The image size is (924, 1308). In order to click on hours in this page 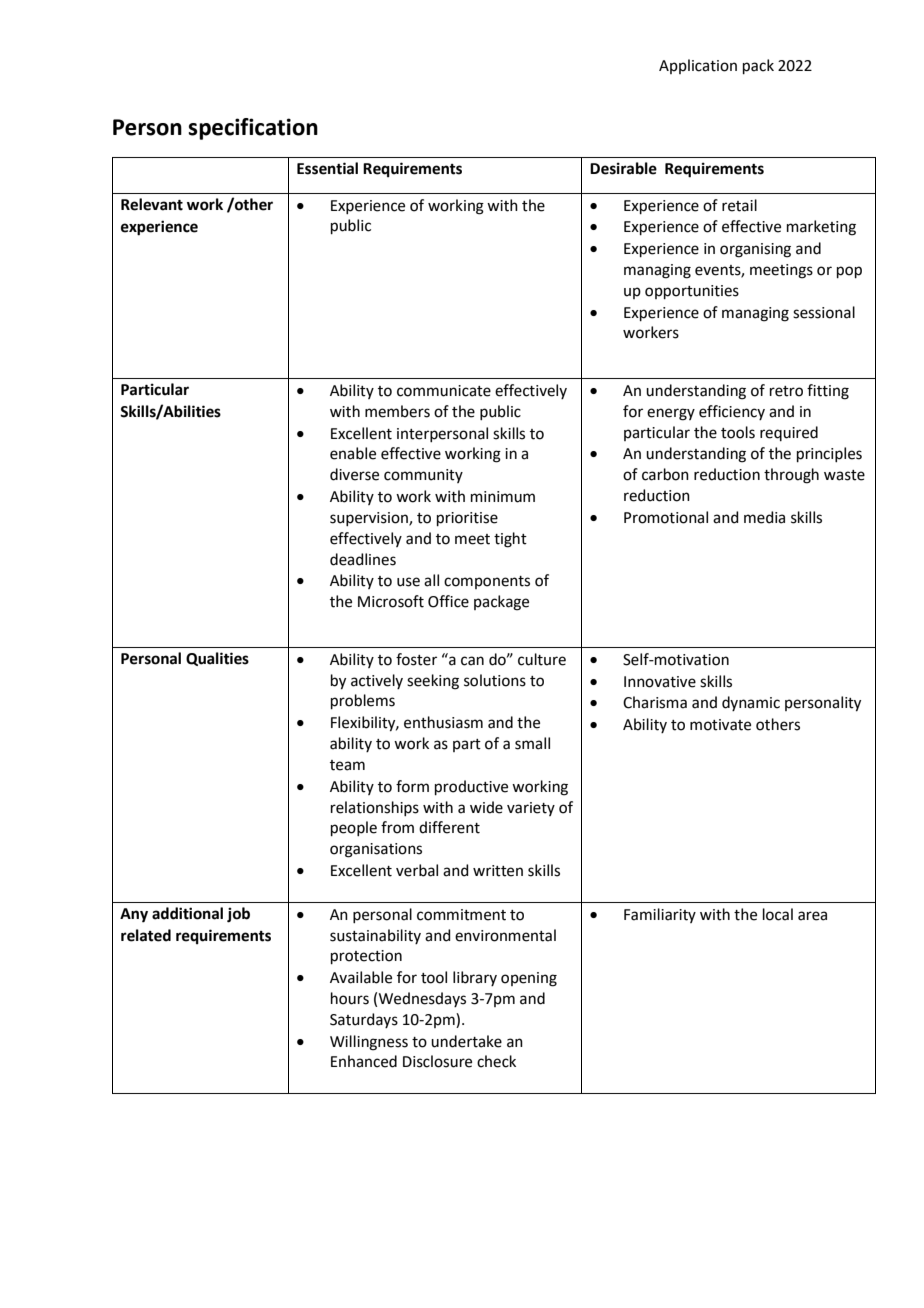, I will do `click(350, 998)`.
